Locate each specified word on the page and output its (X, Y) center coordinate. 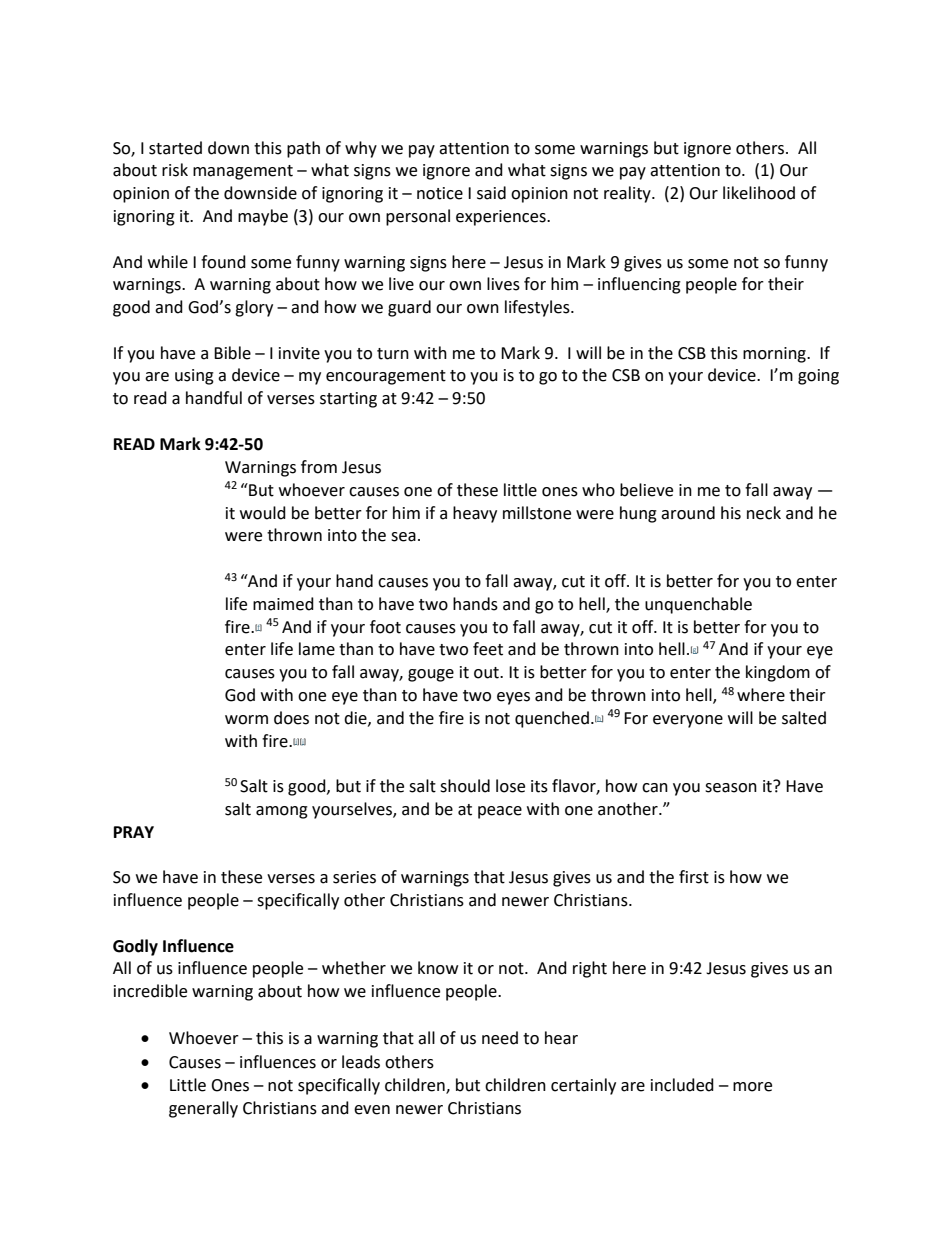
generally (203, 1109)
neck (764, 513)
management (243, 172)
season (731, 788)
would (263, 513)
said (491, 193)
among (282, 812)
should (465, 786)
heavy (475, 514)
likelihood (759, 193)
